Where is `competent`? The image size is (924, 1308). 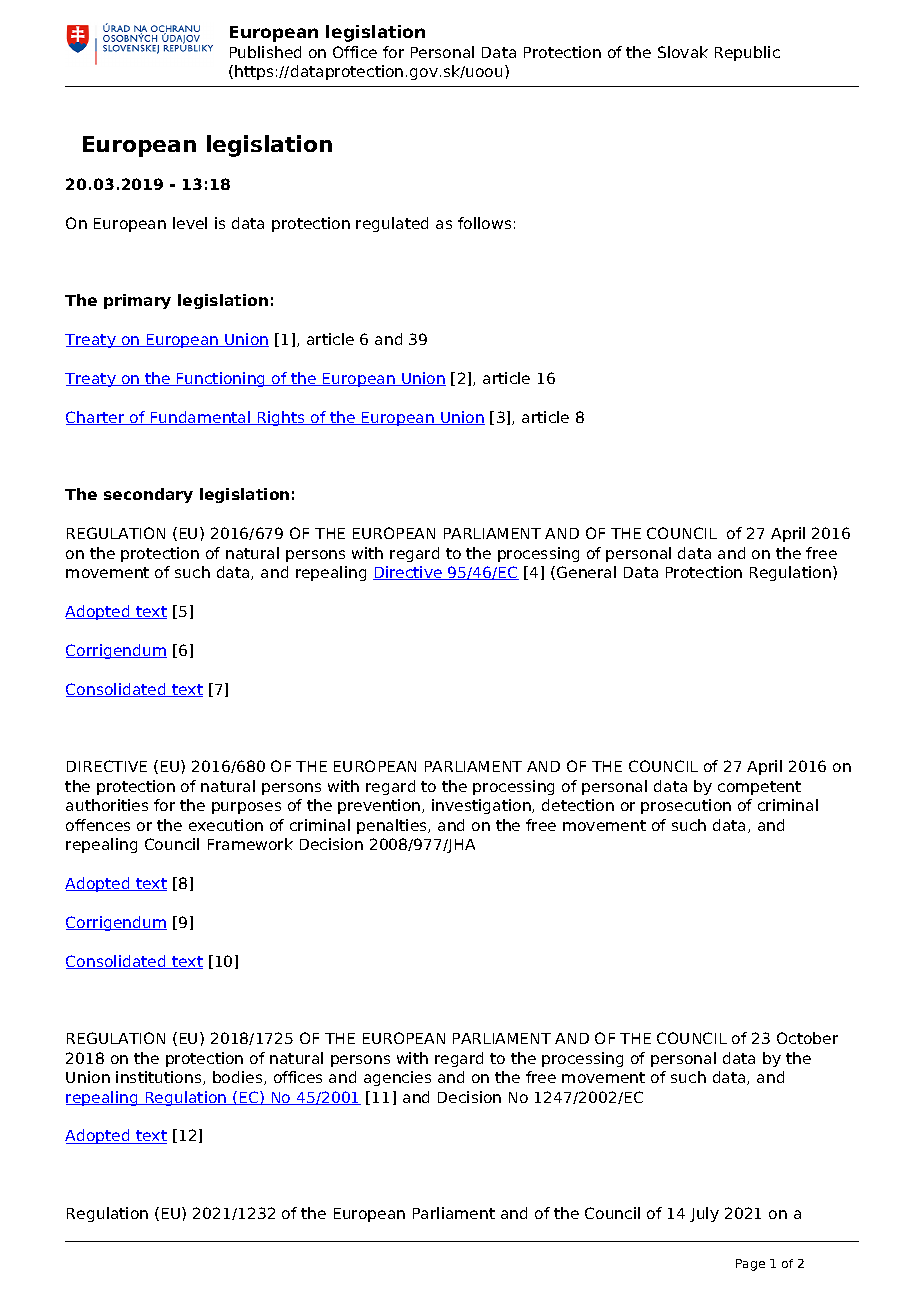 competent is located at coordinates (759, 788).
